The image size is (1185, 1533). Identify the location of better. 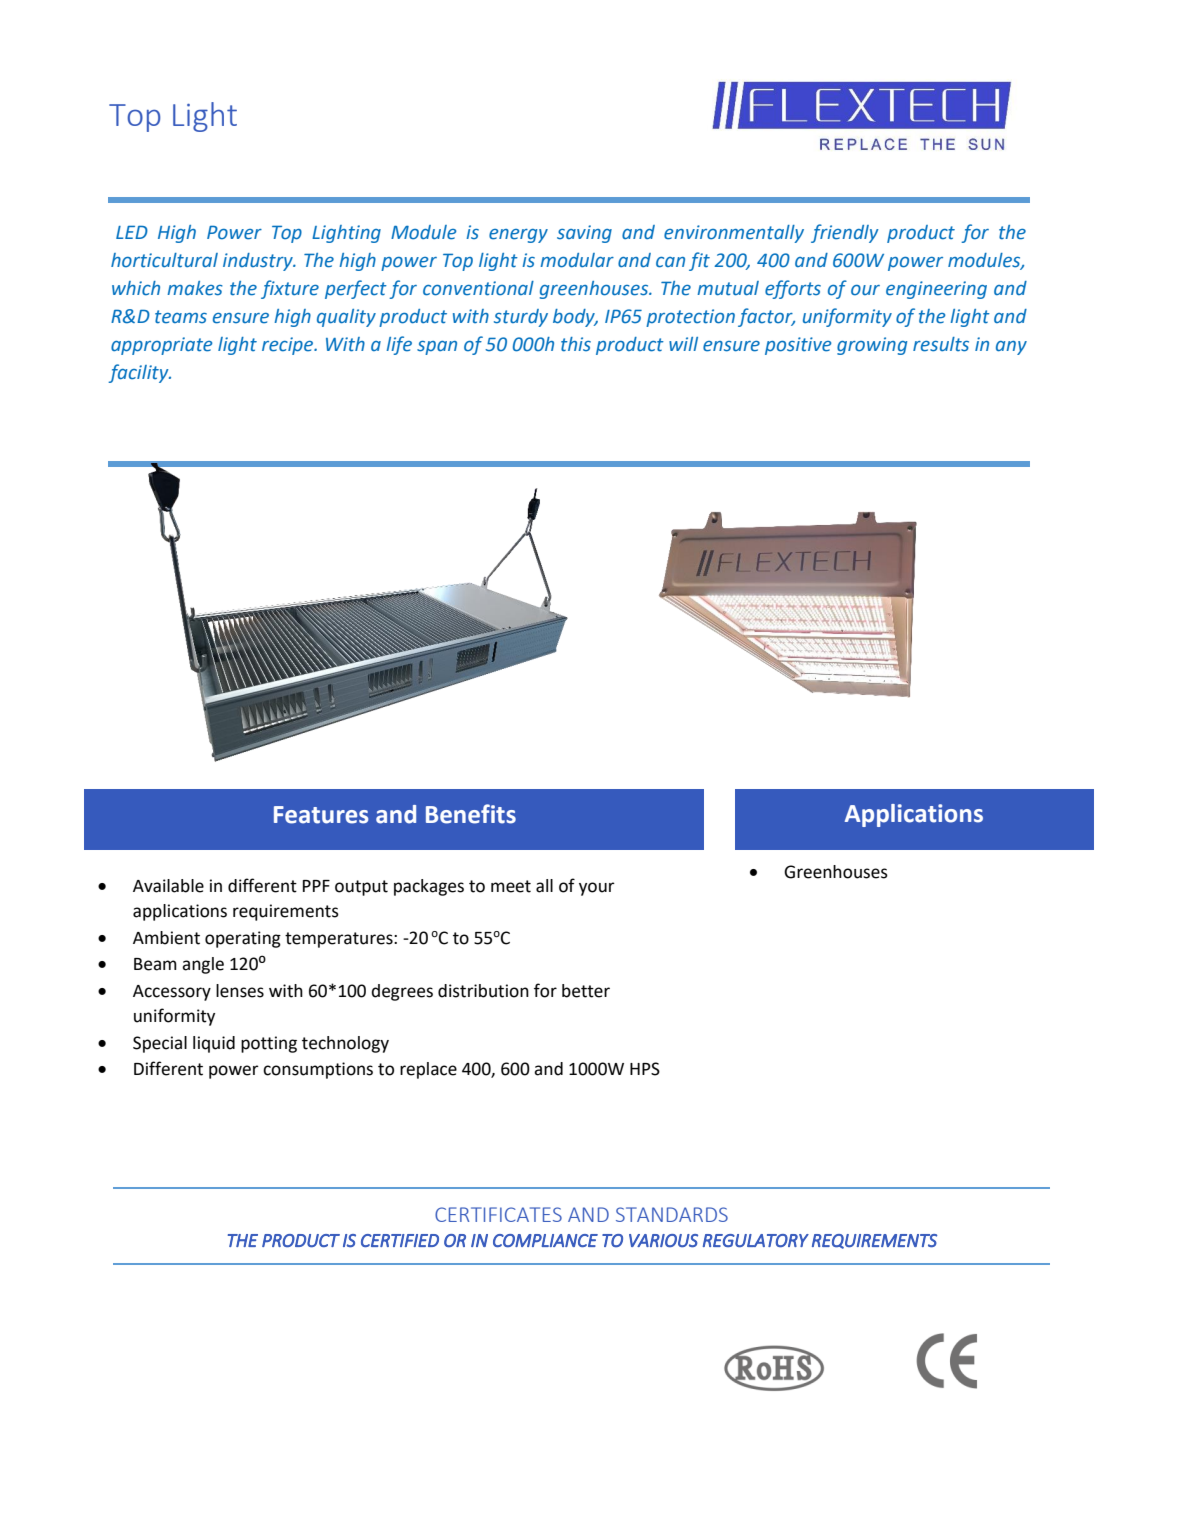
(586, 991).
